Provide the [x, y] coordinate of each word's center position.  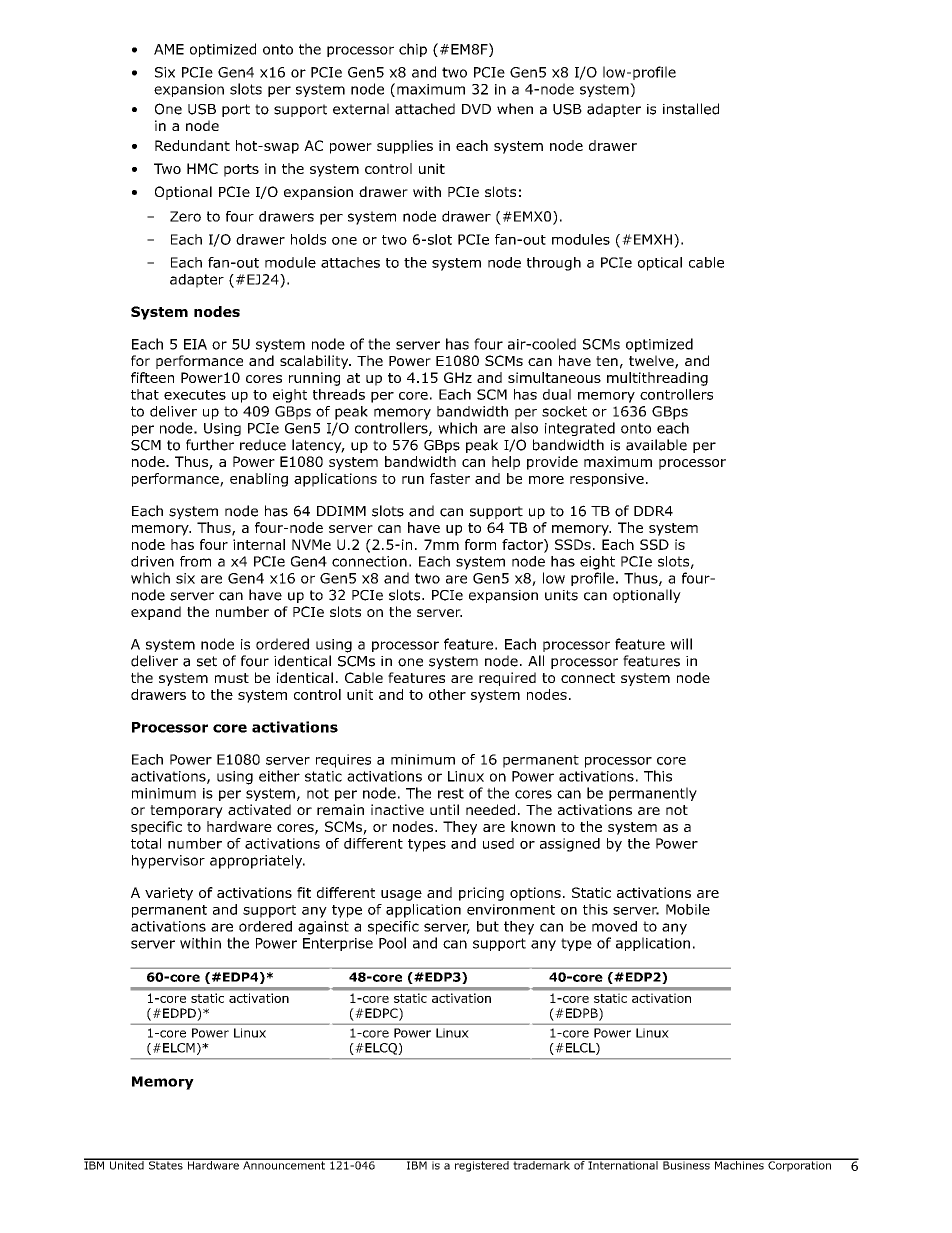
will [681, 644]
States [165, 1164]
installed [691, 109]
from [195, 561]
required [507, 679]
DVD [476, 109]
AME [169, 49]
